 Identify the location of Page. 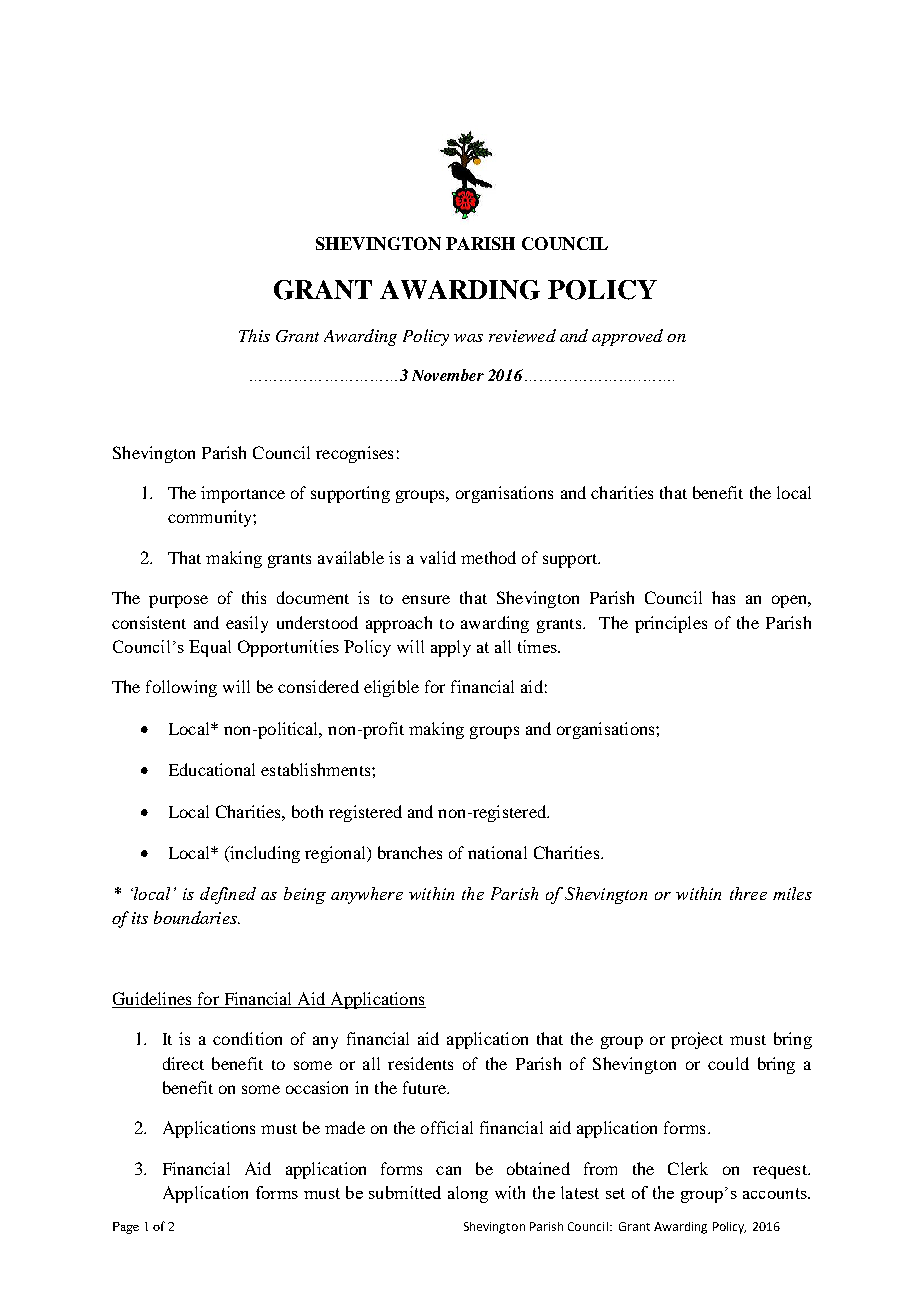
(126, 1228).
